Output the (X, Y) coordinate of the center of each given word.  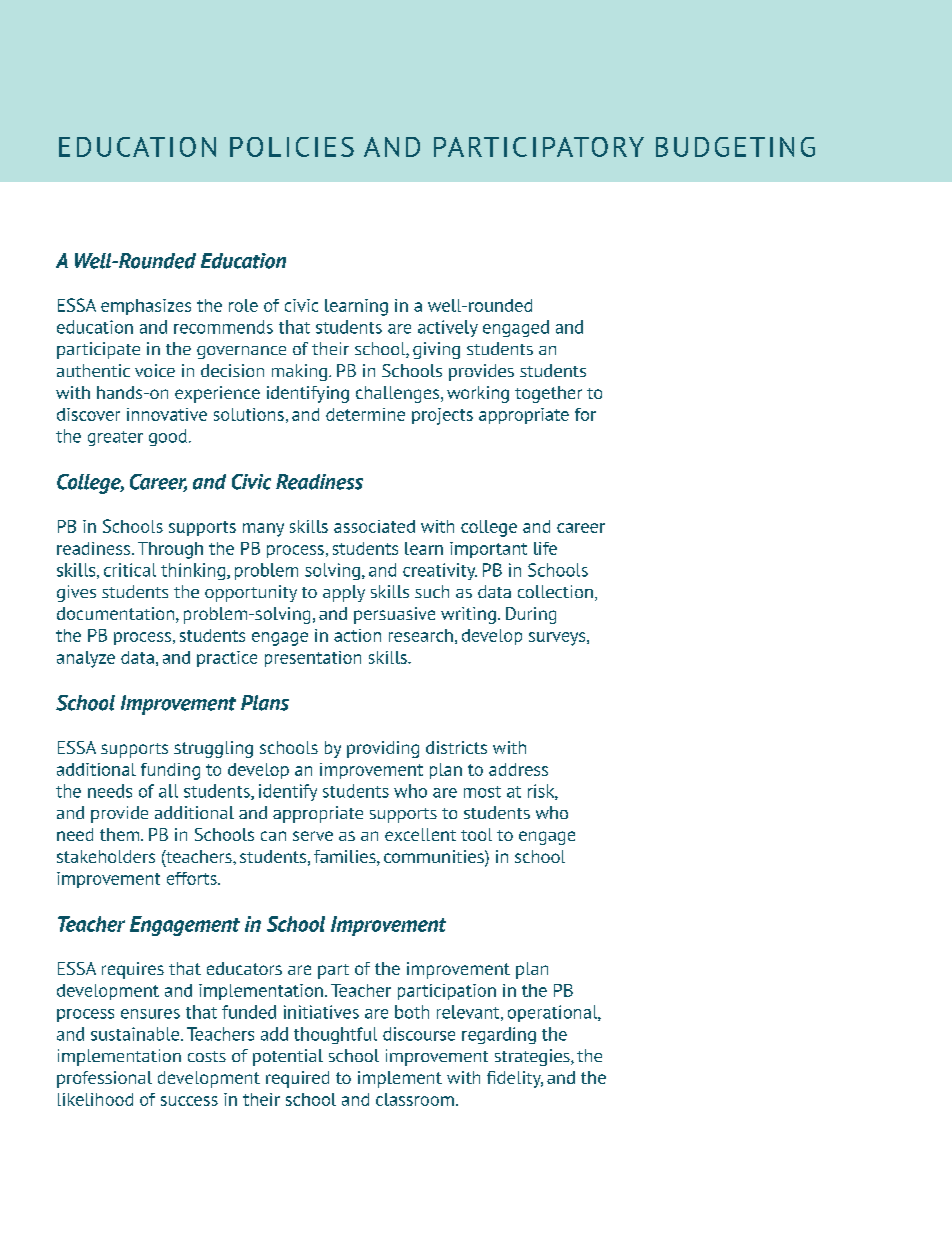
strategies (533, 1057)
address (518, 769)
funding (170, 771)
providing (383, 749)
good (168, 437)
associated (374, 526)
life (545, 548)
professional (104, 1079)
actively (448, 328)
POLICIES (292, 147)
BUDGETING (735, 147)
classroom (415, 1099)
